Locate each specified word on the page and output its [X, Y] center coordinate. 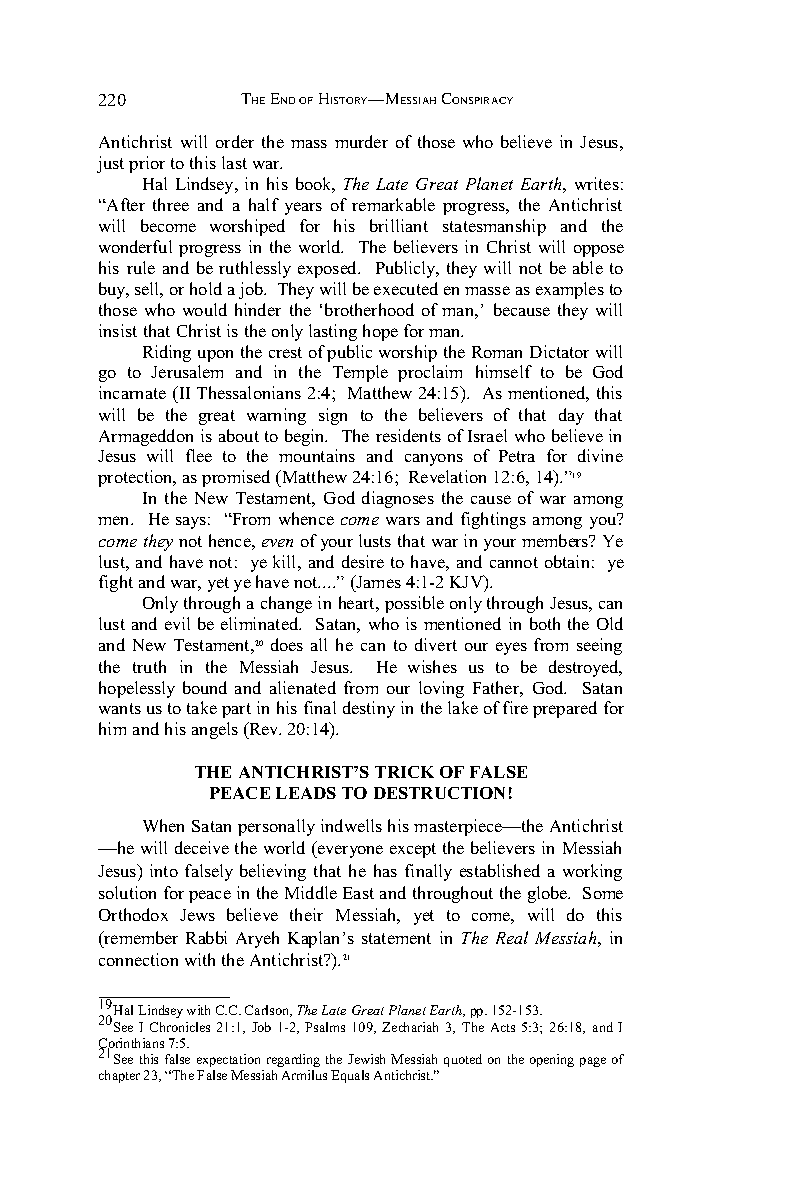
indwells [351, 825]
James [377, 583]
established [500, 870]
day [571, 416]
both [545, 623]
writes [597, 183]
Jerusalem [187, 371]
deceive [202, 847]
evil [177, 623]
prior [147, 164]
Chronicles [180, 1027]
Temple [360, 373]
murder [361, 141]
